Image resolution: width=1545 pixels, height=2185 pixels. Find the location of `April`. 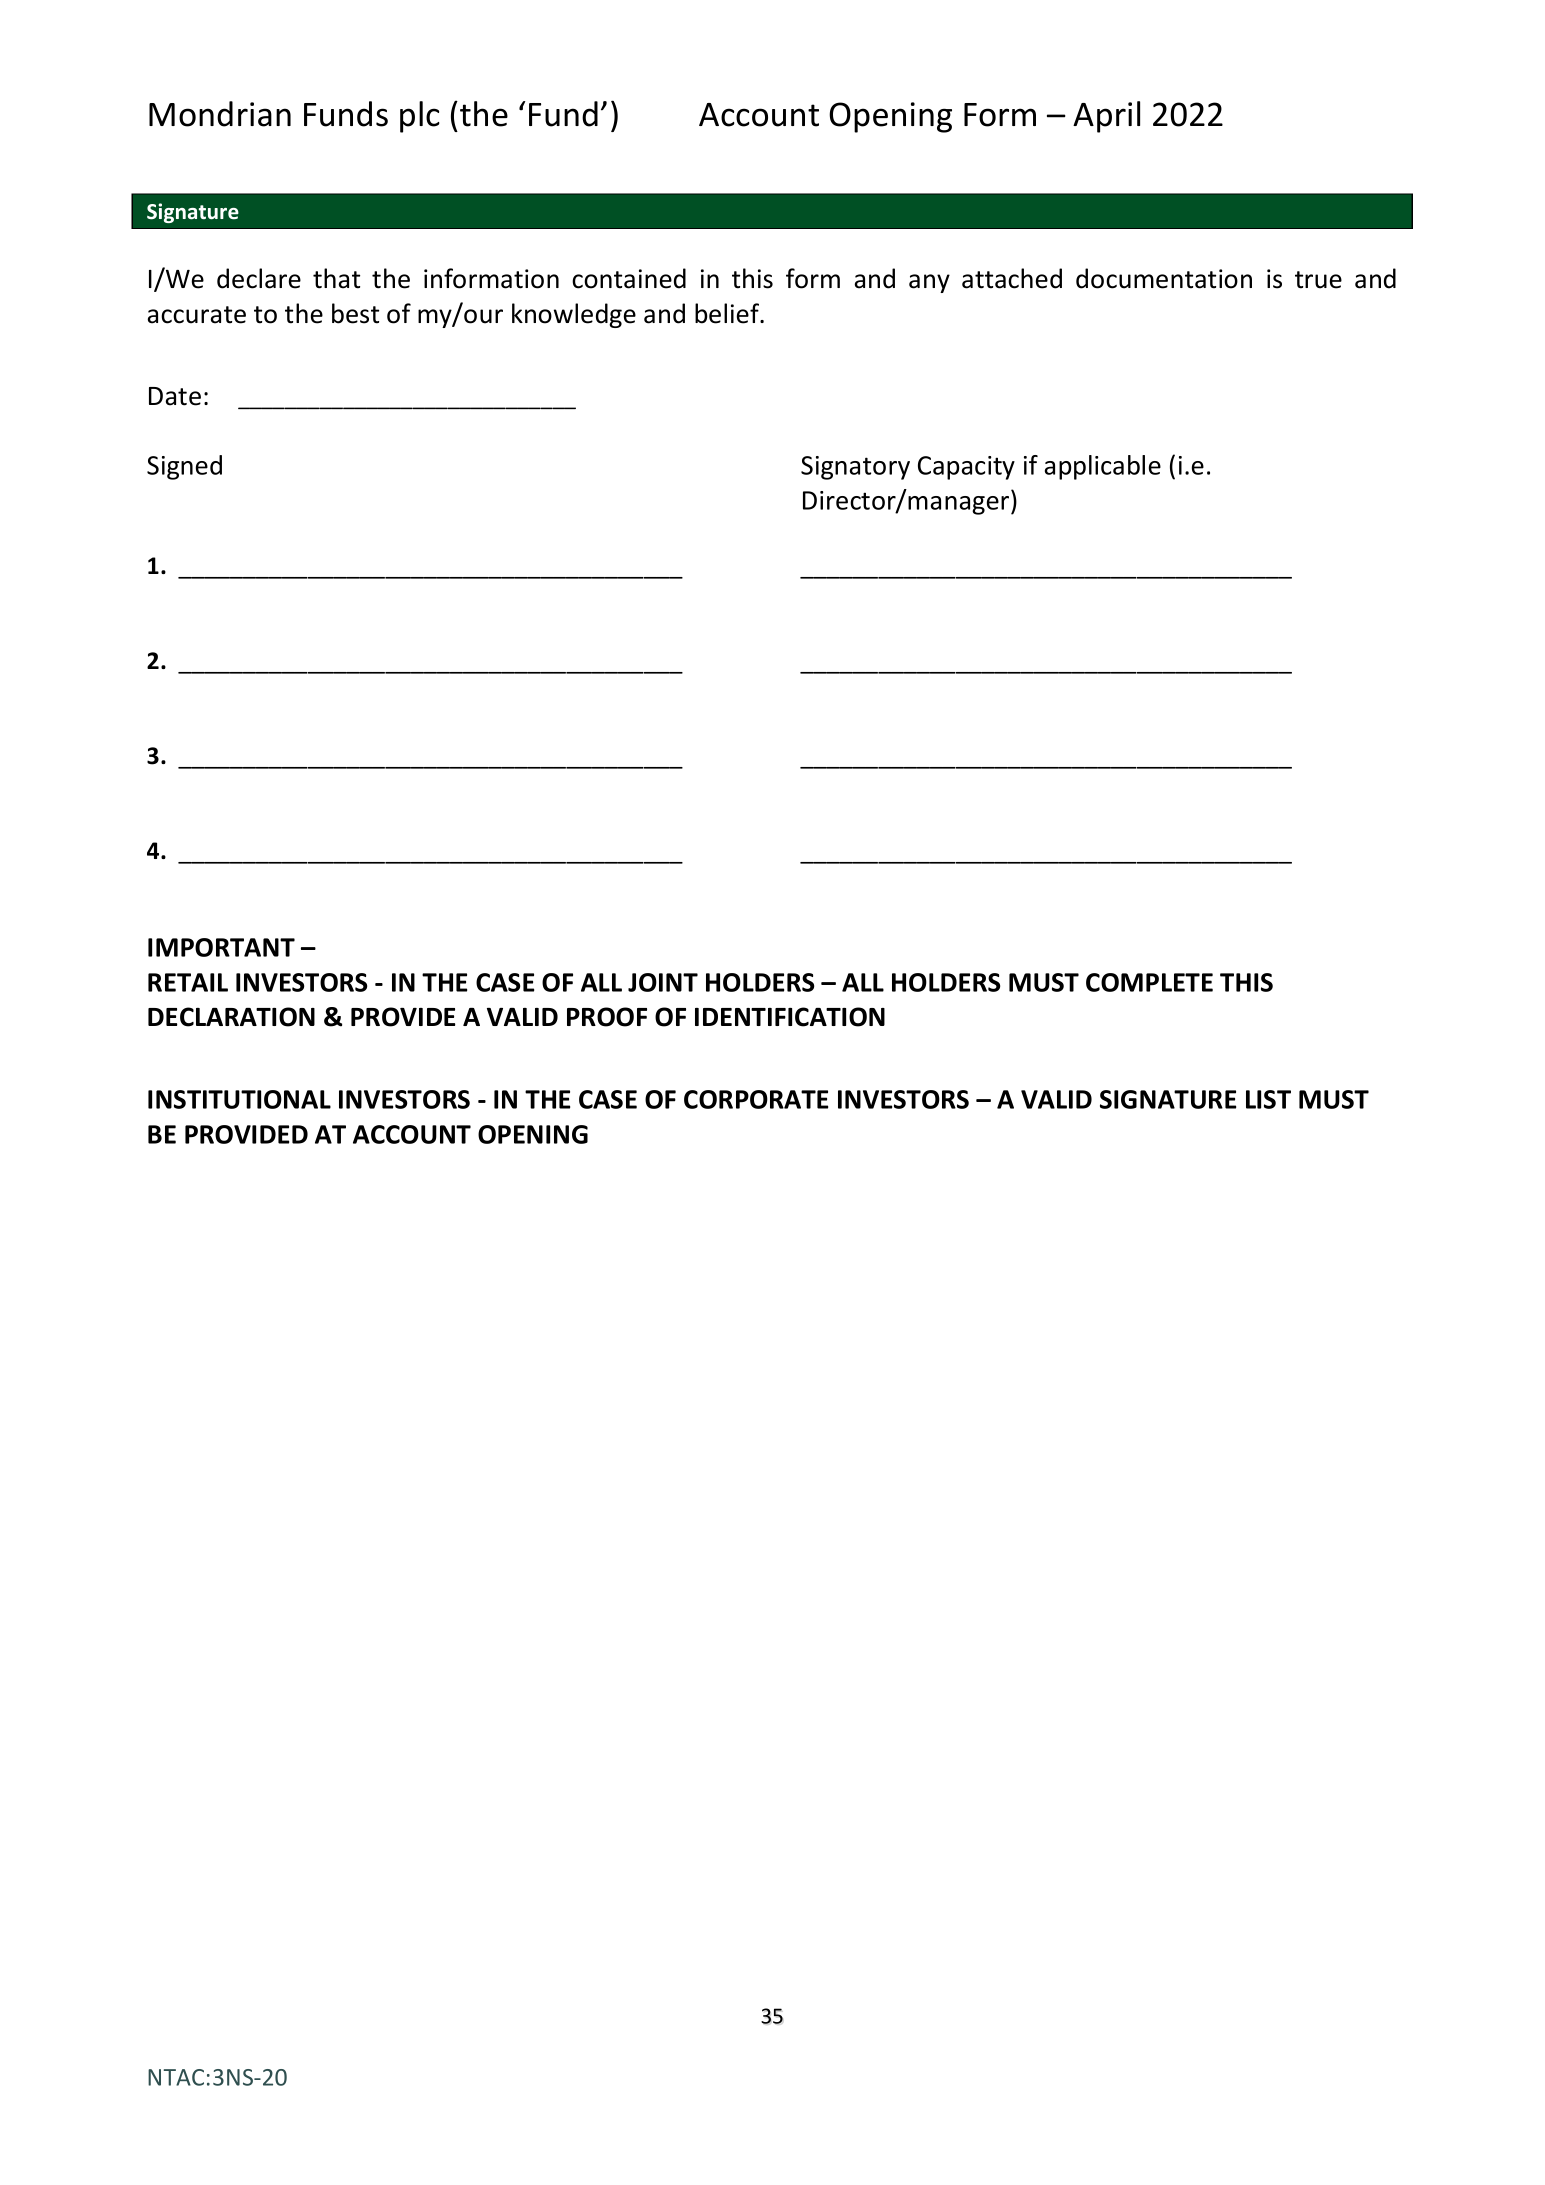

April is located at coordinates (1106, 117).
